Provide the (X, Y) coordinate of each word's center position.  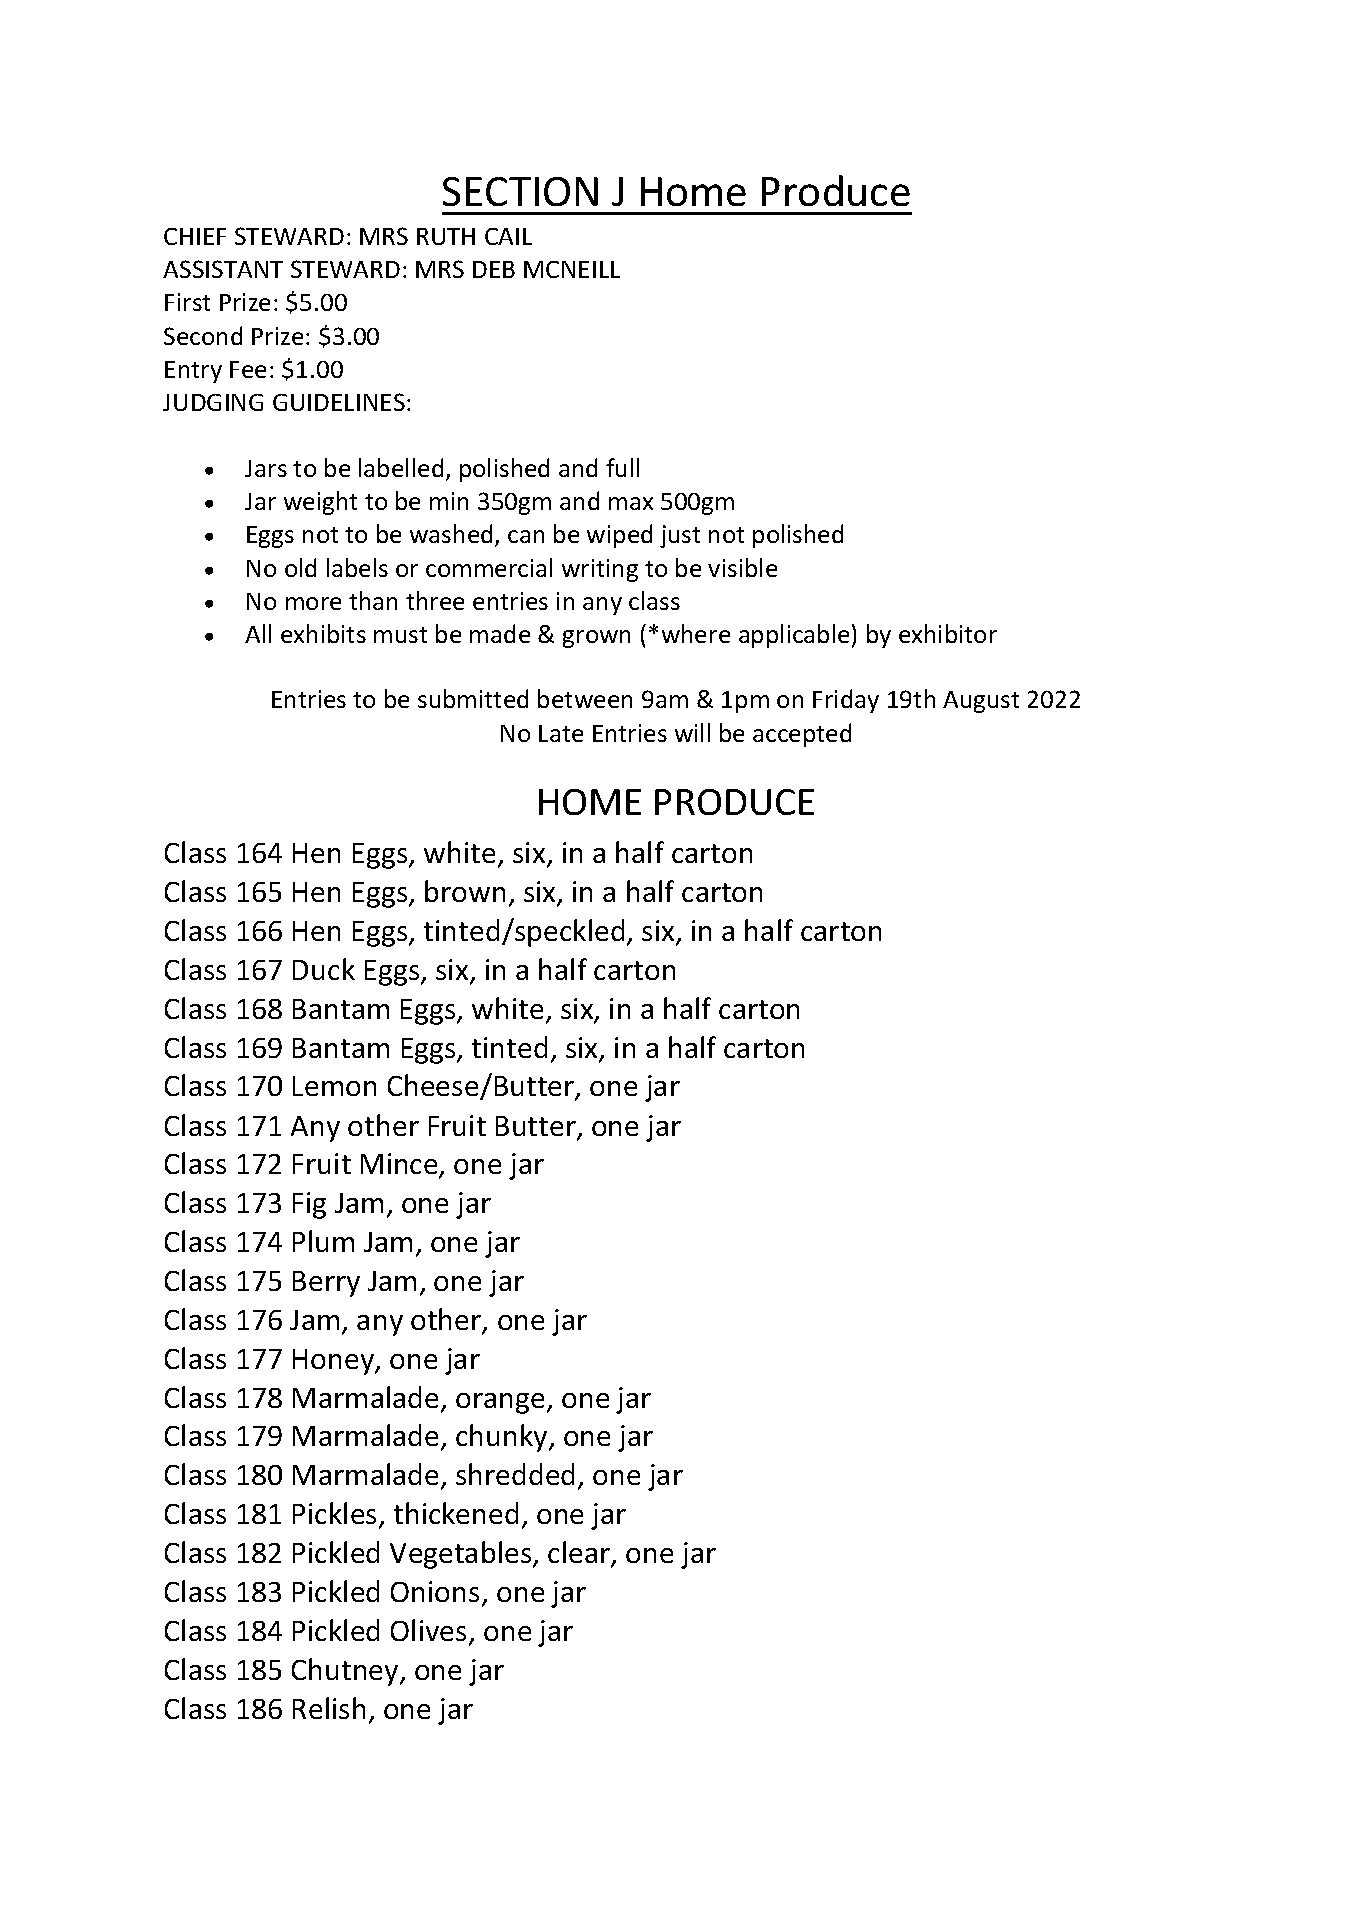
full (622, 467)
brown (465, 891)
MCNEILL (572, 269)
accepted (802, 735)
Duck (324, 969)
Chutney (346, 1672)
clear (580, 1553)
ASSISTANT (223, 269)
